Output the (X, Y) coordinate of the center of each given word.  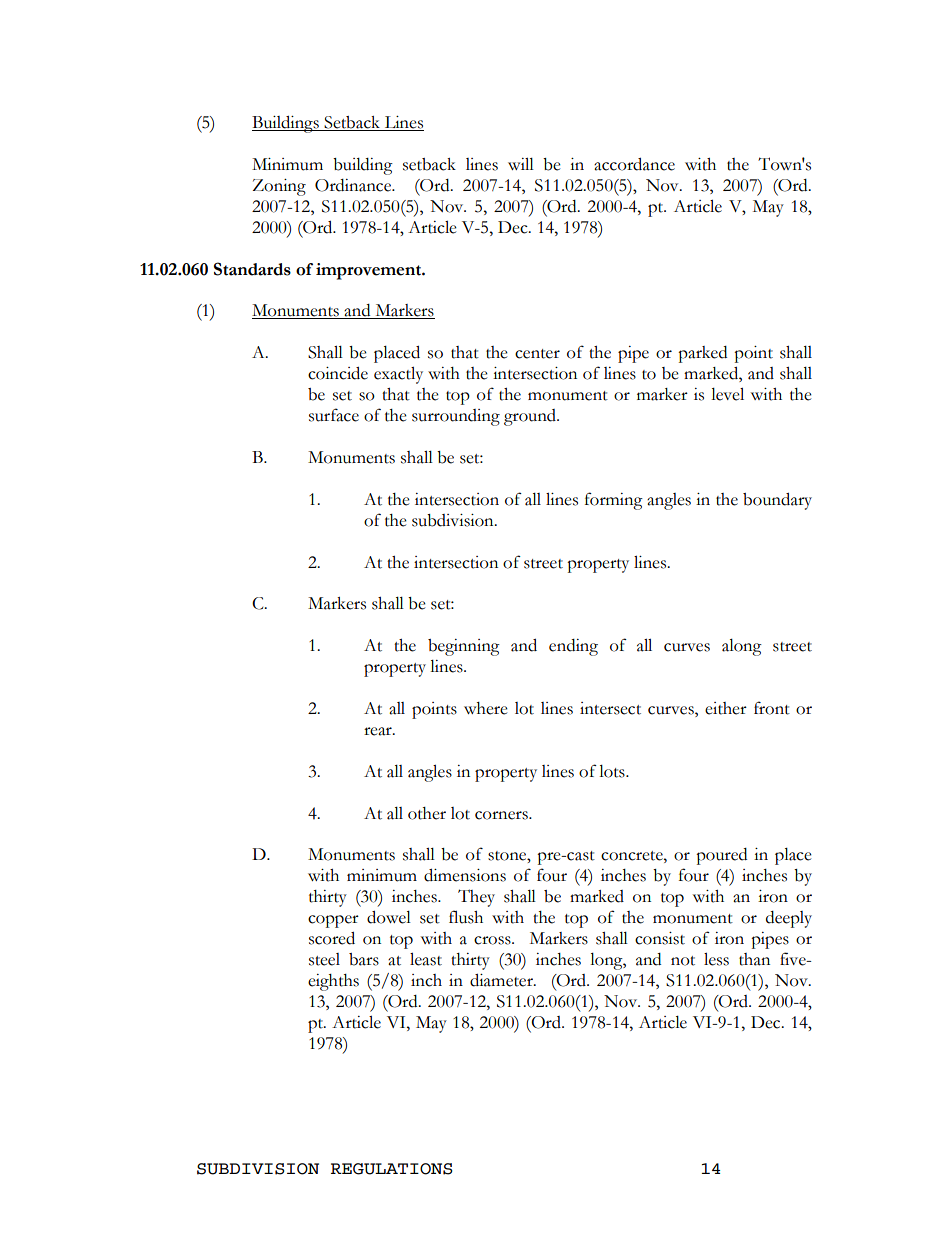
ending (573, 647)
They (476, 898)
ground (531, 417)
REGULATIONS (392, 1169)
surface (334, 415)
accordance (634, 164)
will (521, 164)
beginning (464, 647)
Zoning (279, 187)
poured (721, 856)
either (726, 708)
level (727, 394)
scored (332, 938)
